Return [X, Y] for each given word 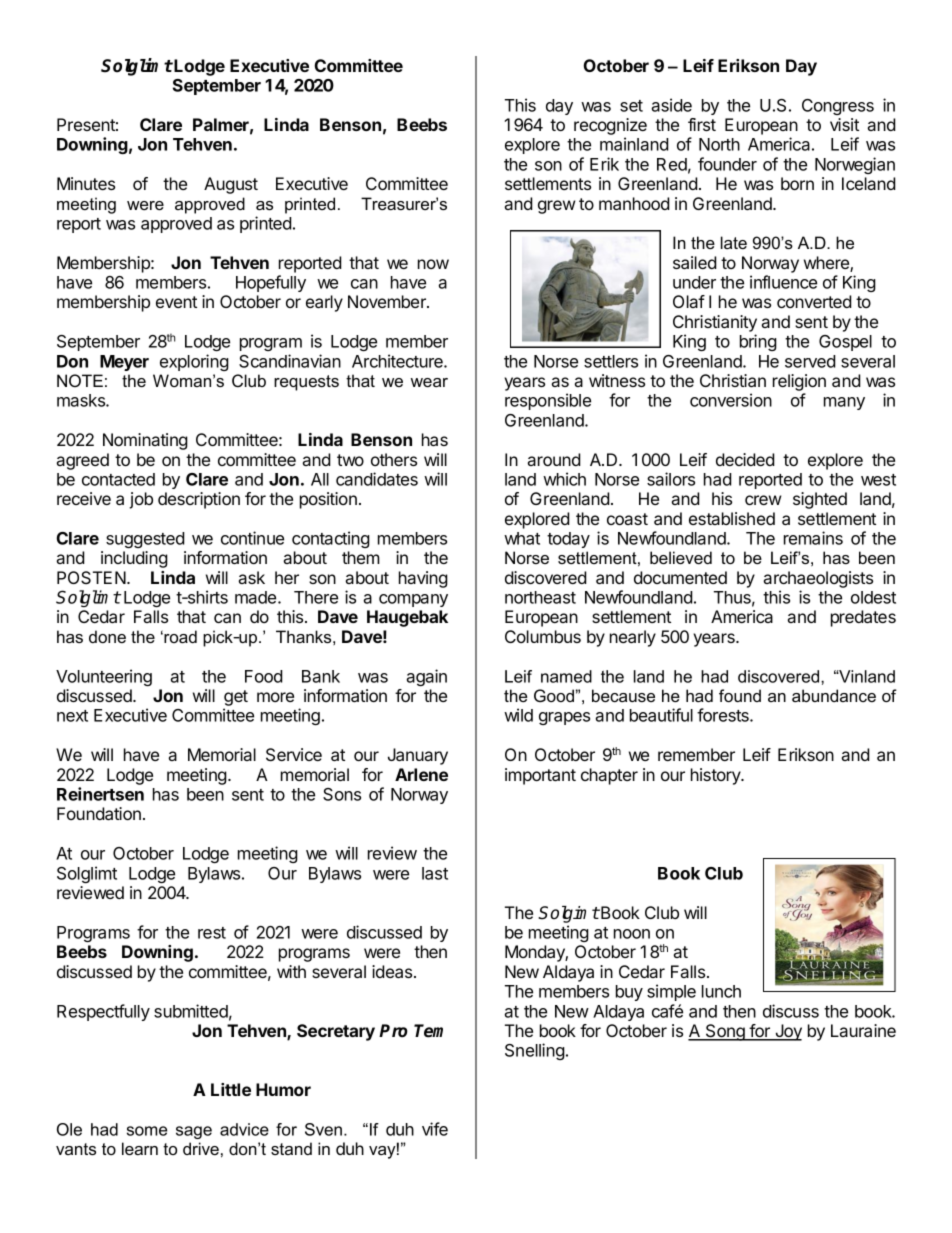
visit [844, 124]
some [147, 1131]
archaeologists [818, 579]
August [231, 185]
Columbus [543, 636]
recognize [610, 126]
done [107, 636]
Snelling [535, 1051]
